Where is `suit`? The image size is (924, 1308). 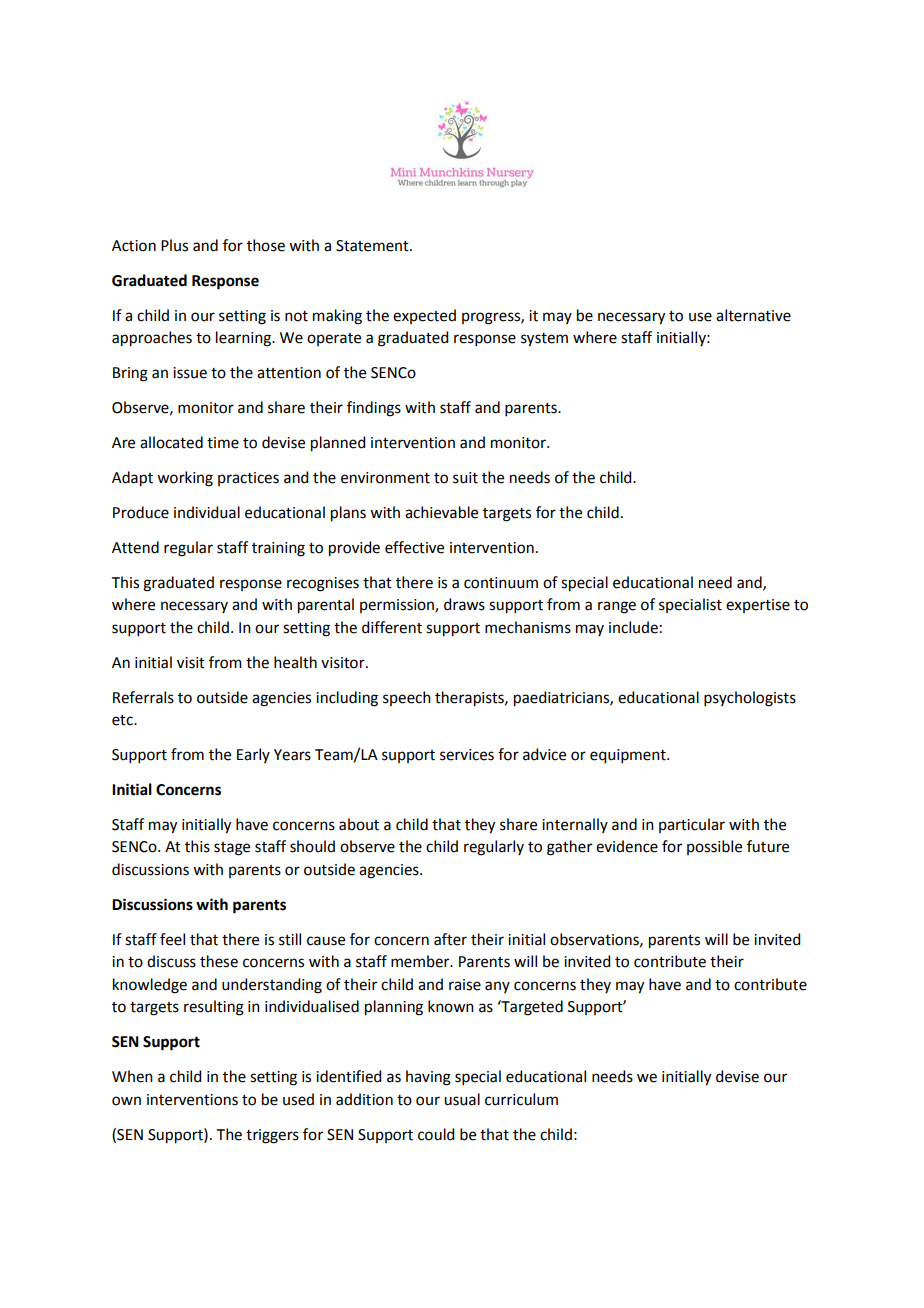 suit is located at coordinates (465, 478).
